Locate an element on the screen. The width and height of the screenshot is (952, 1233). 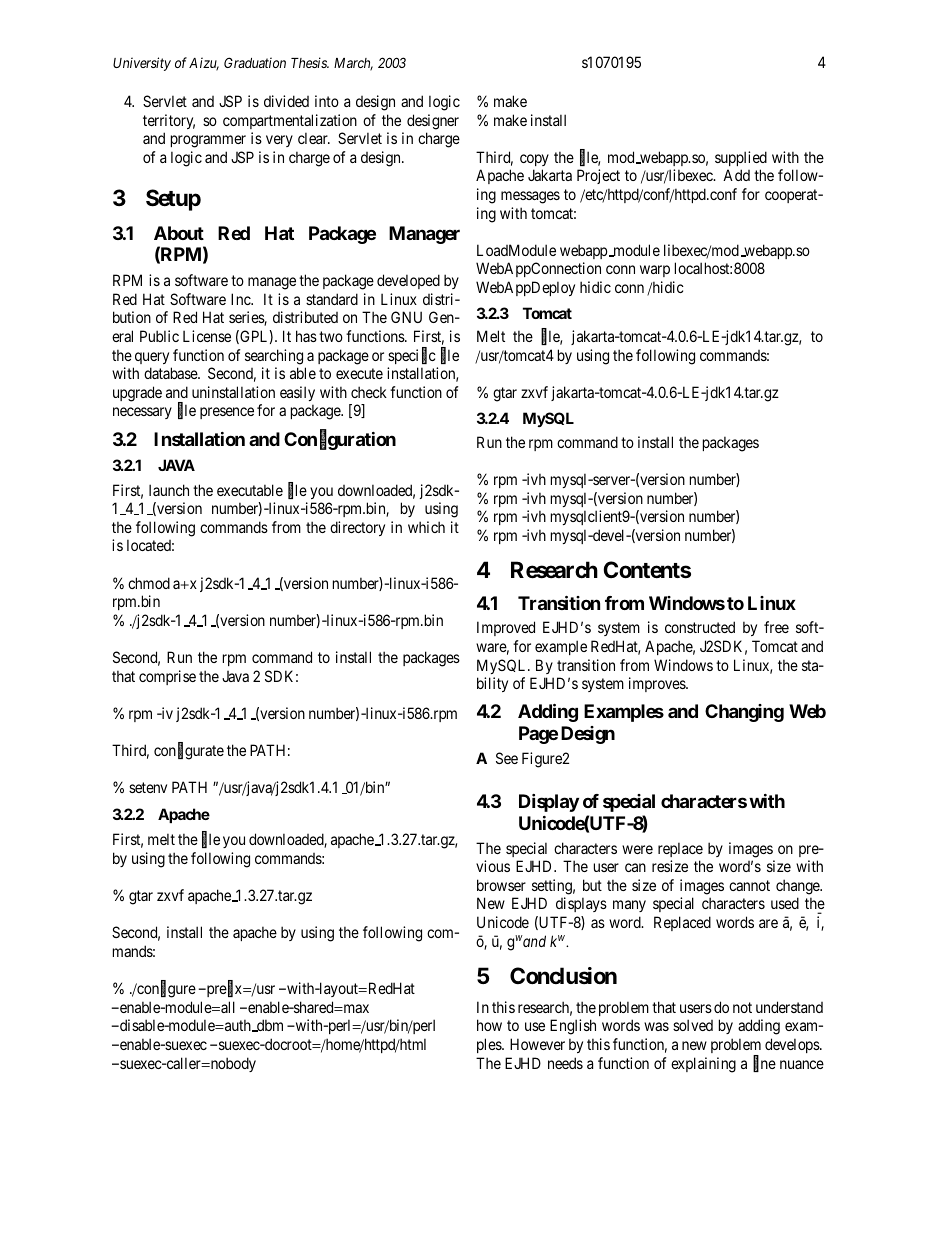
English is located at coordinates (573, 1027).
